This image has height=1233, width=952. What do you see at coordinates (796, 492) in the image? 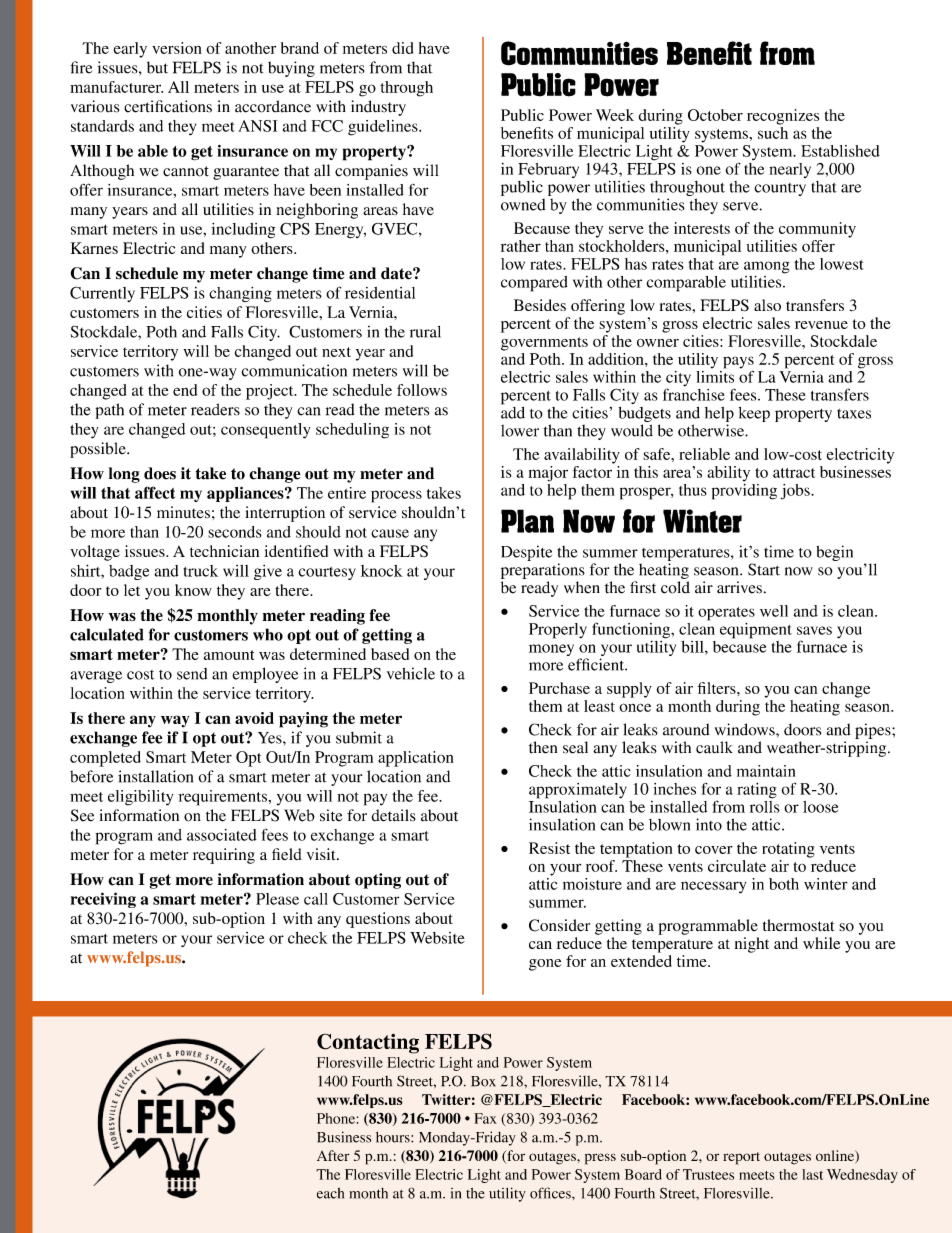
I see `jobs` at bounding box center [796, 492].
